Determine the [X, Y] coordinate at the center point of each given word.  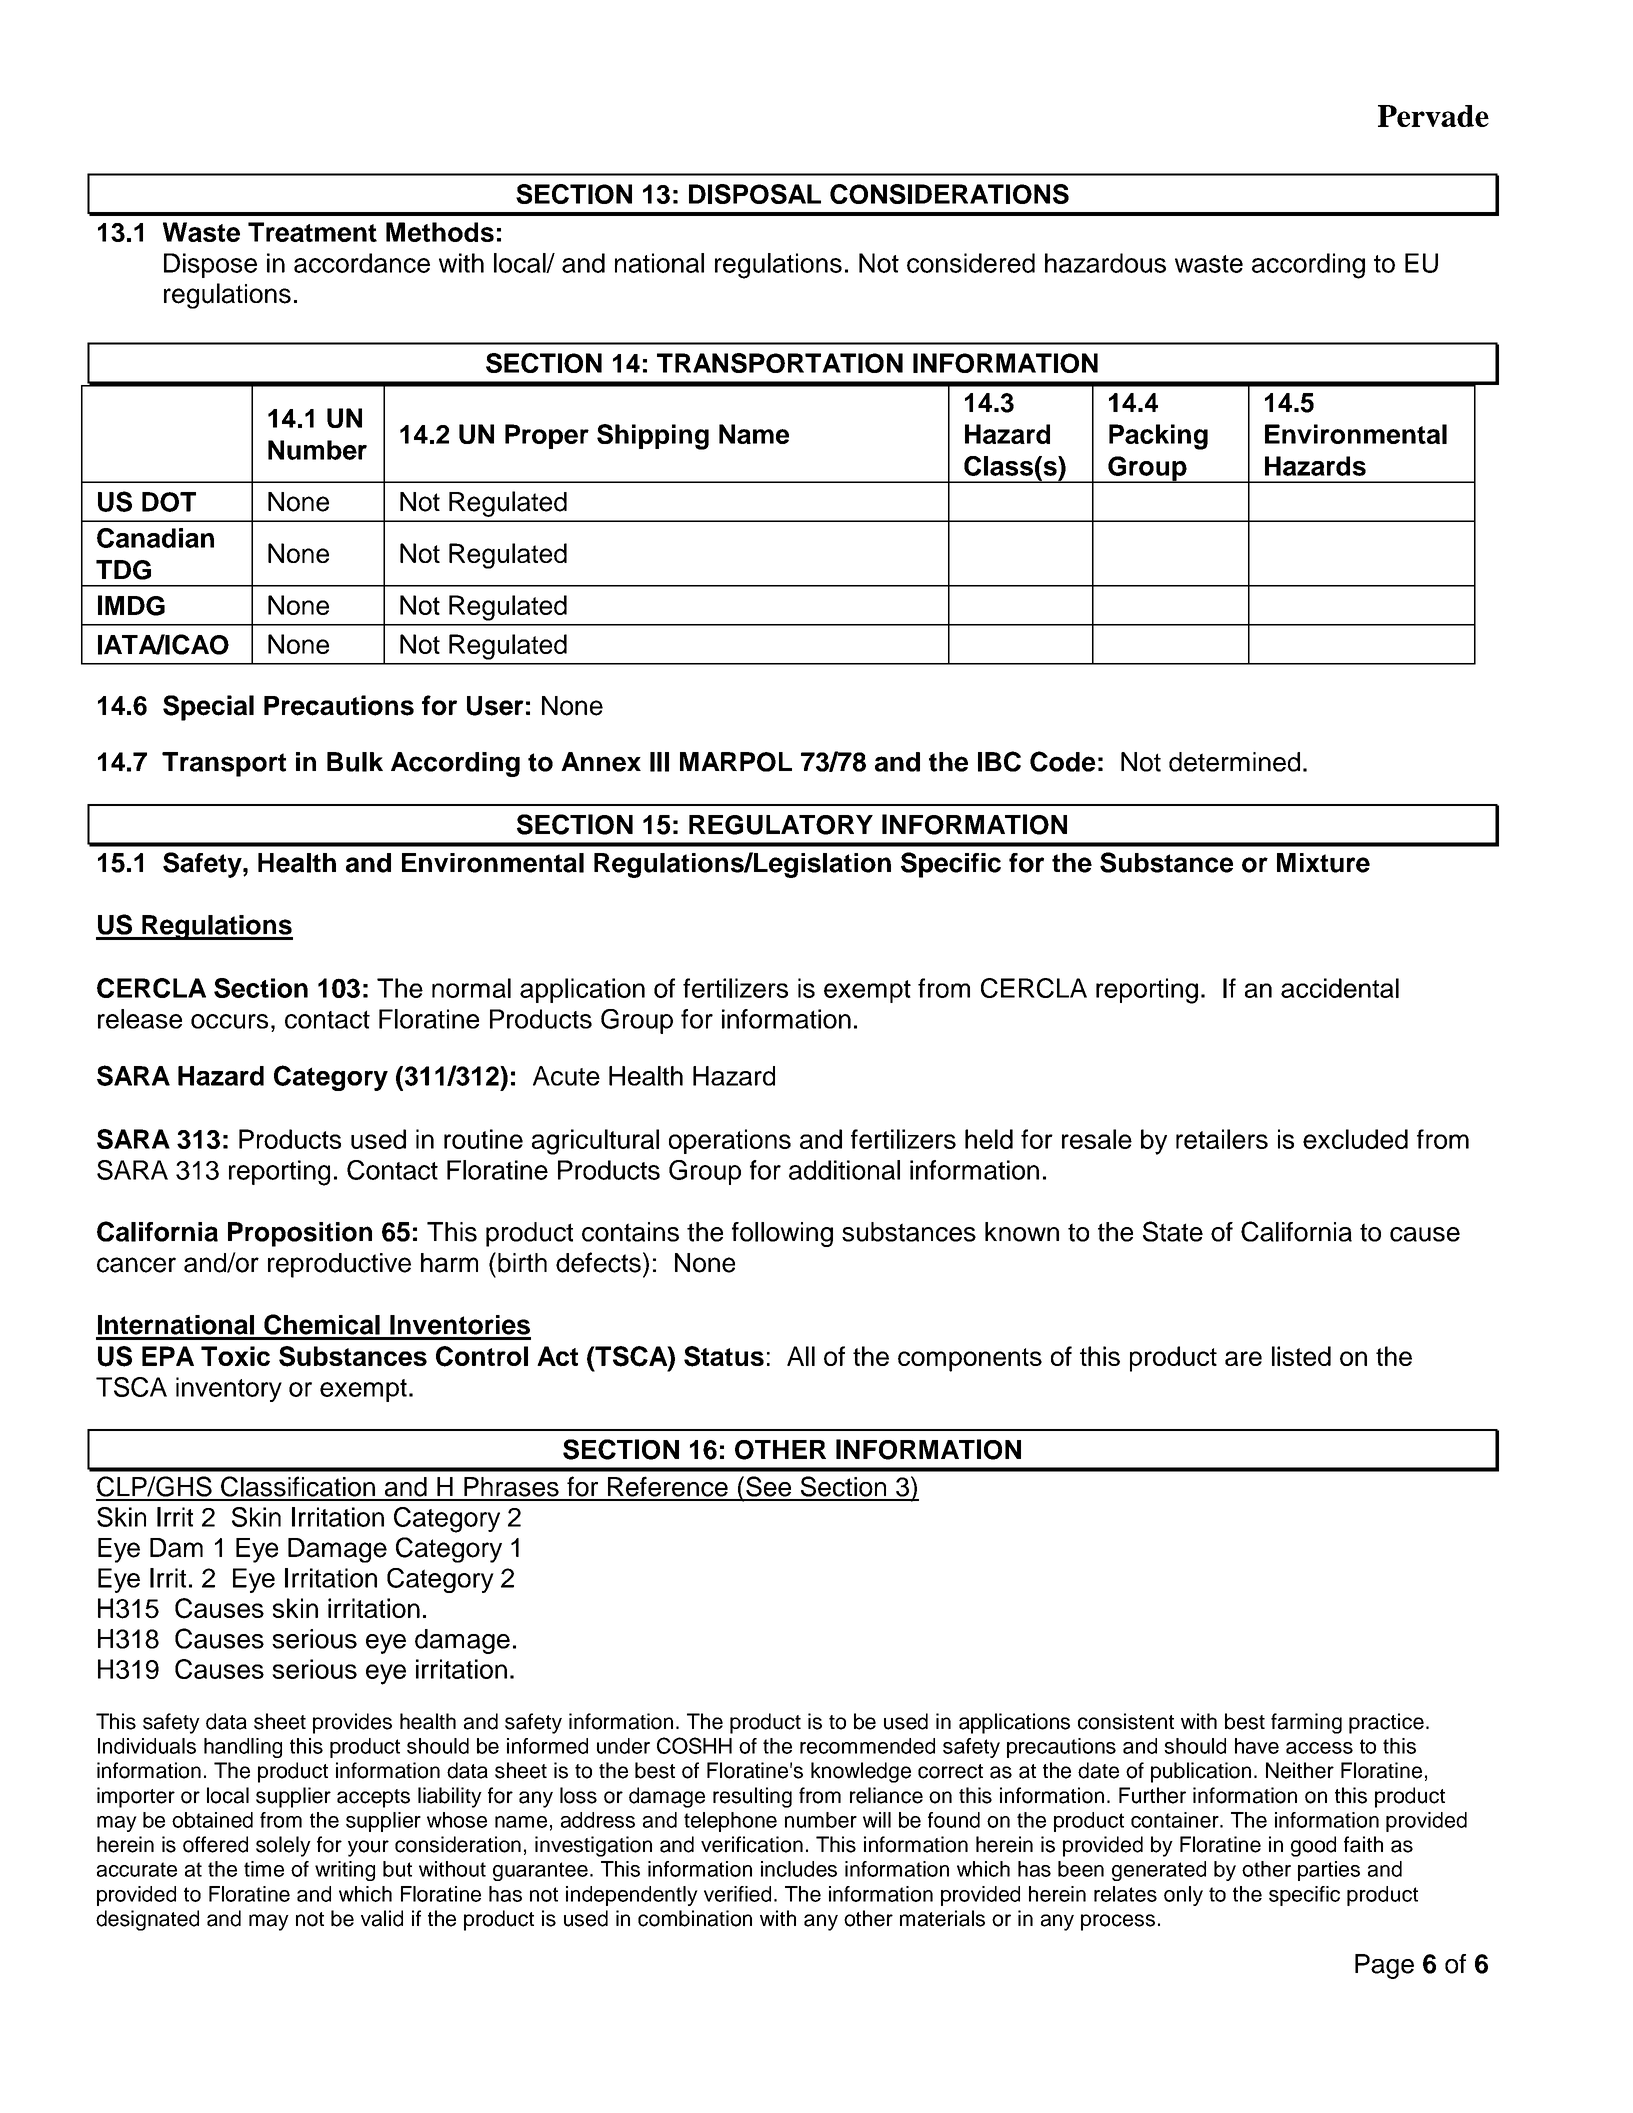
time [264, 1869]
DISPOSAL [755, 194]
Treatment [312, 232]
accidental [1340, 988]
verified [737, 1894]
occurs [229, 1021]
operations [730, 1141]
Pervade [1433, 116]
